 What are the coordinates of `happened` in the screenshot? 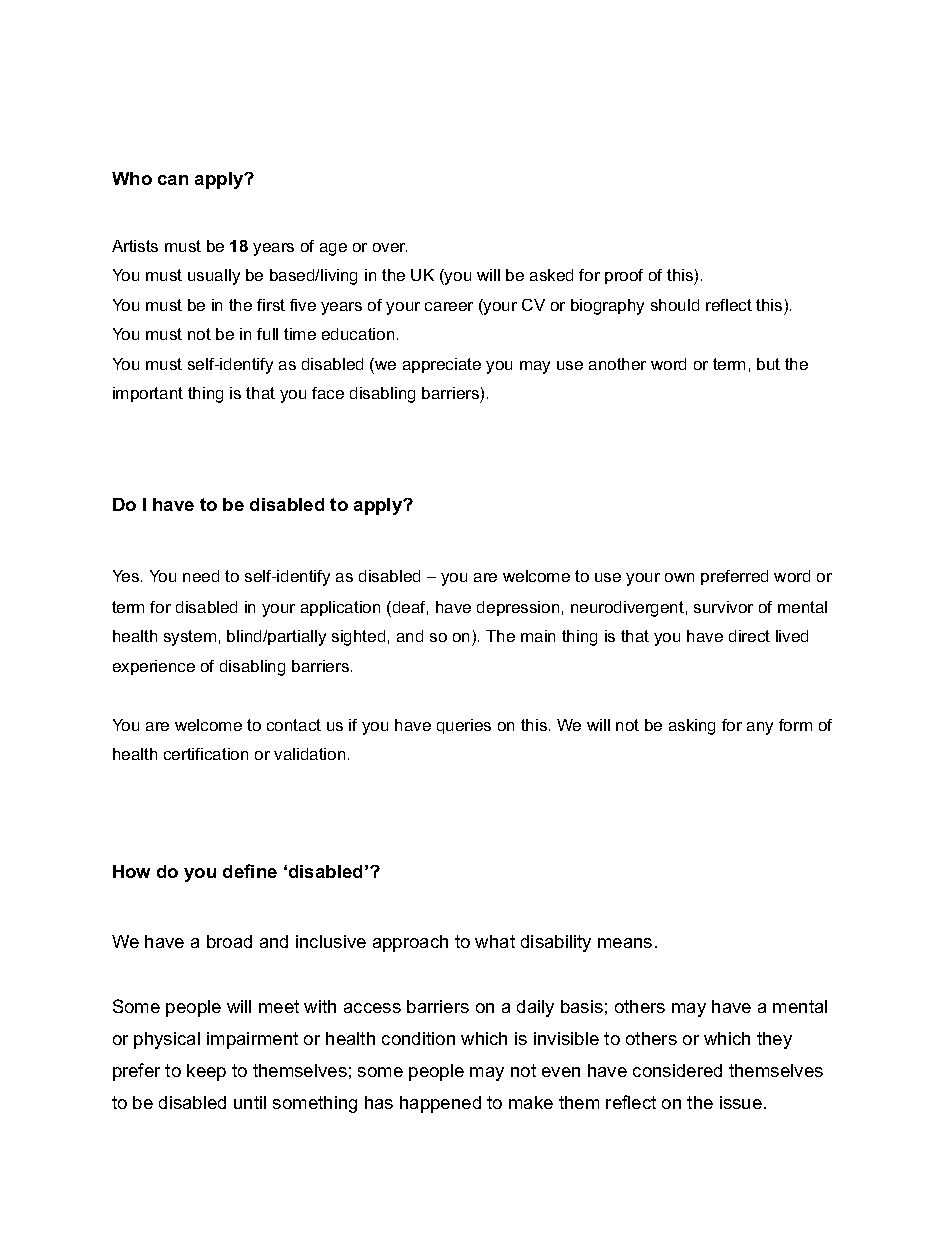 It's located at (440, 1104).
